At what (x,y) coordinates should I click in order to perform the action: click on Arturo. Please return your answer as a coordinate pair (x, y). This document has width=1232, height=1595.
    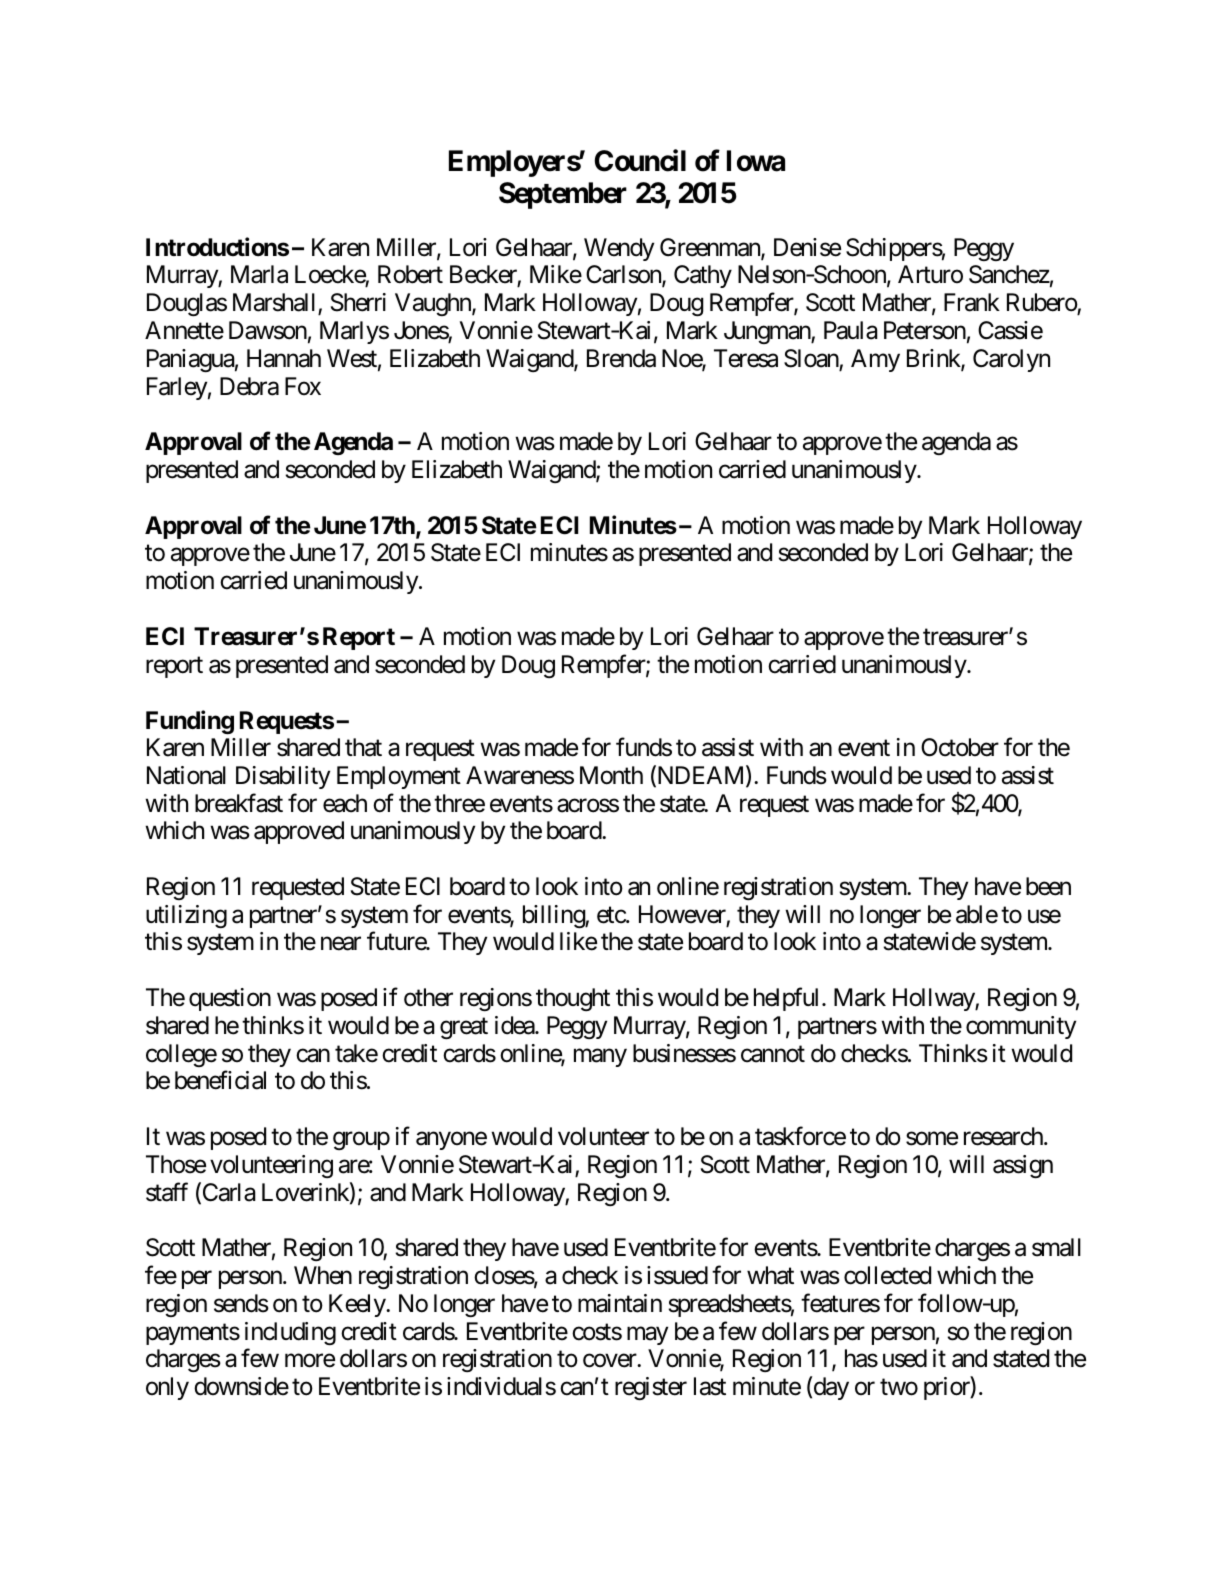
    Looking at the image, I should click on (930, 274).
